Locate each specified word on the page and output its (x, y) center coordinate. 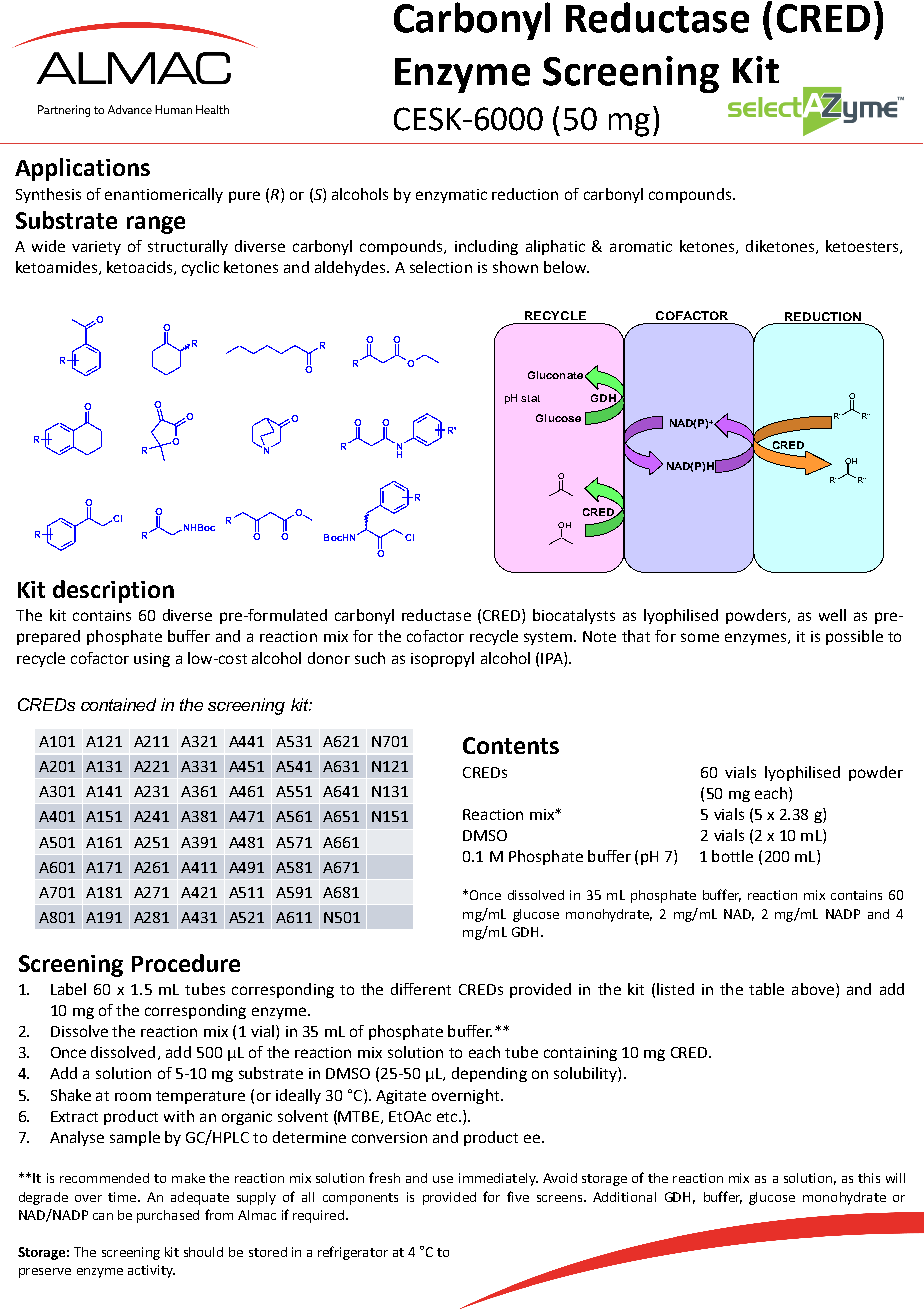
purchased (168, 1216)
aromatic (641, 246)
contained (118, 704)
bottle (732, 856)
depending (489, 1074)
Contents (511, 745)
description (113, 591)
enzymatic (451, 196)
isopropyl (442, 659)
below (566, 267)
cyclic (200, 268)
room (133, 1096)
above (813, 989)
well (832, 615)
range (156, 225)
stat (530, 398)
